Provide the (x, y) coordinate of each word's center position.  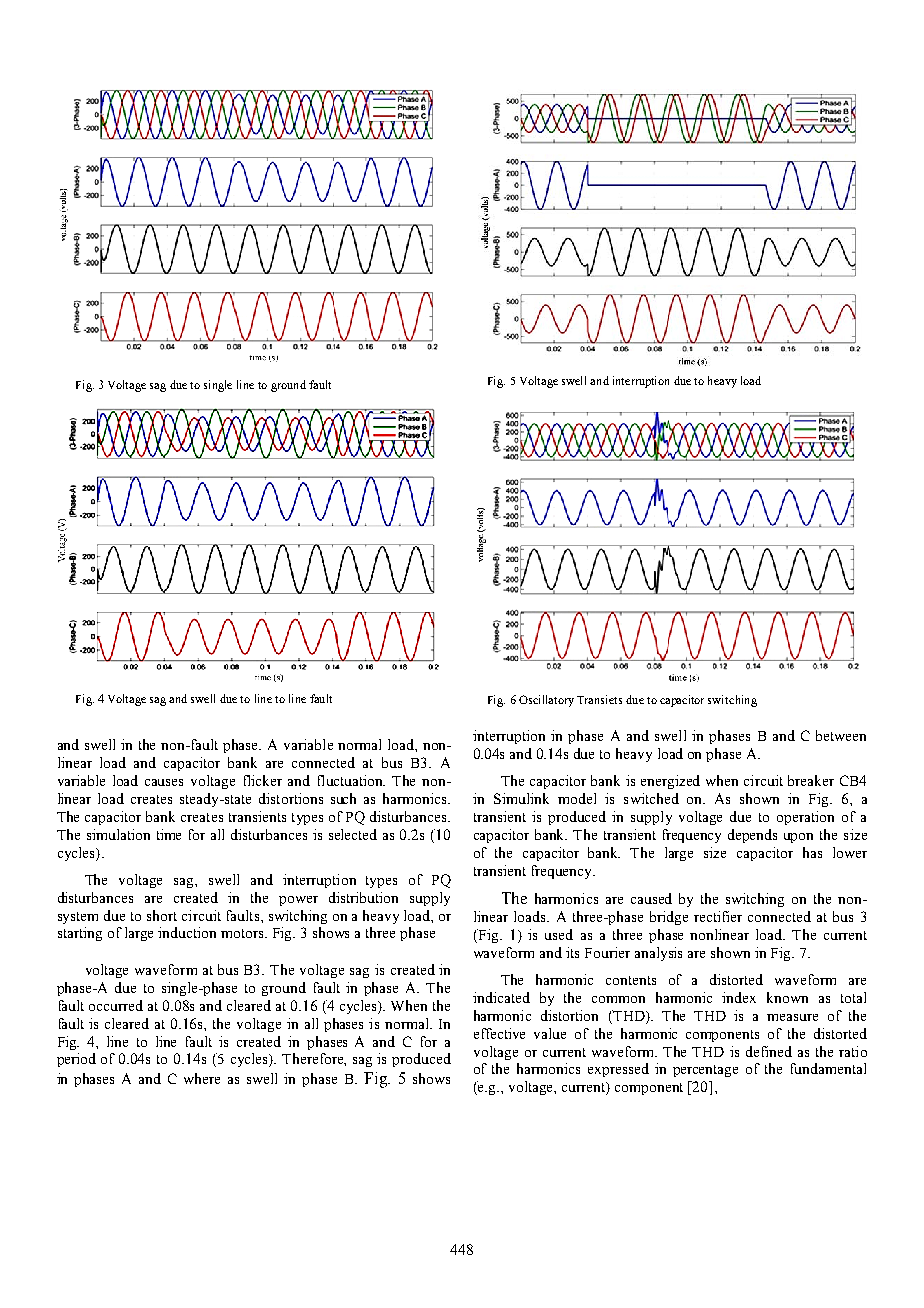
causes (164, 782)
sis (675, 952)
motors (244, 933)
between (841, 735)
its (572, 952)
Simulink (521, 798)
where (202, 1078)
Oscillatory (546, 701)
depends (752, 836)
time (169, 834)
